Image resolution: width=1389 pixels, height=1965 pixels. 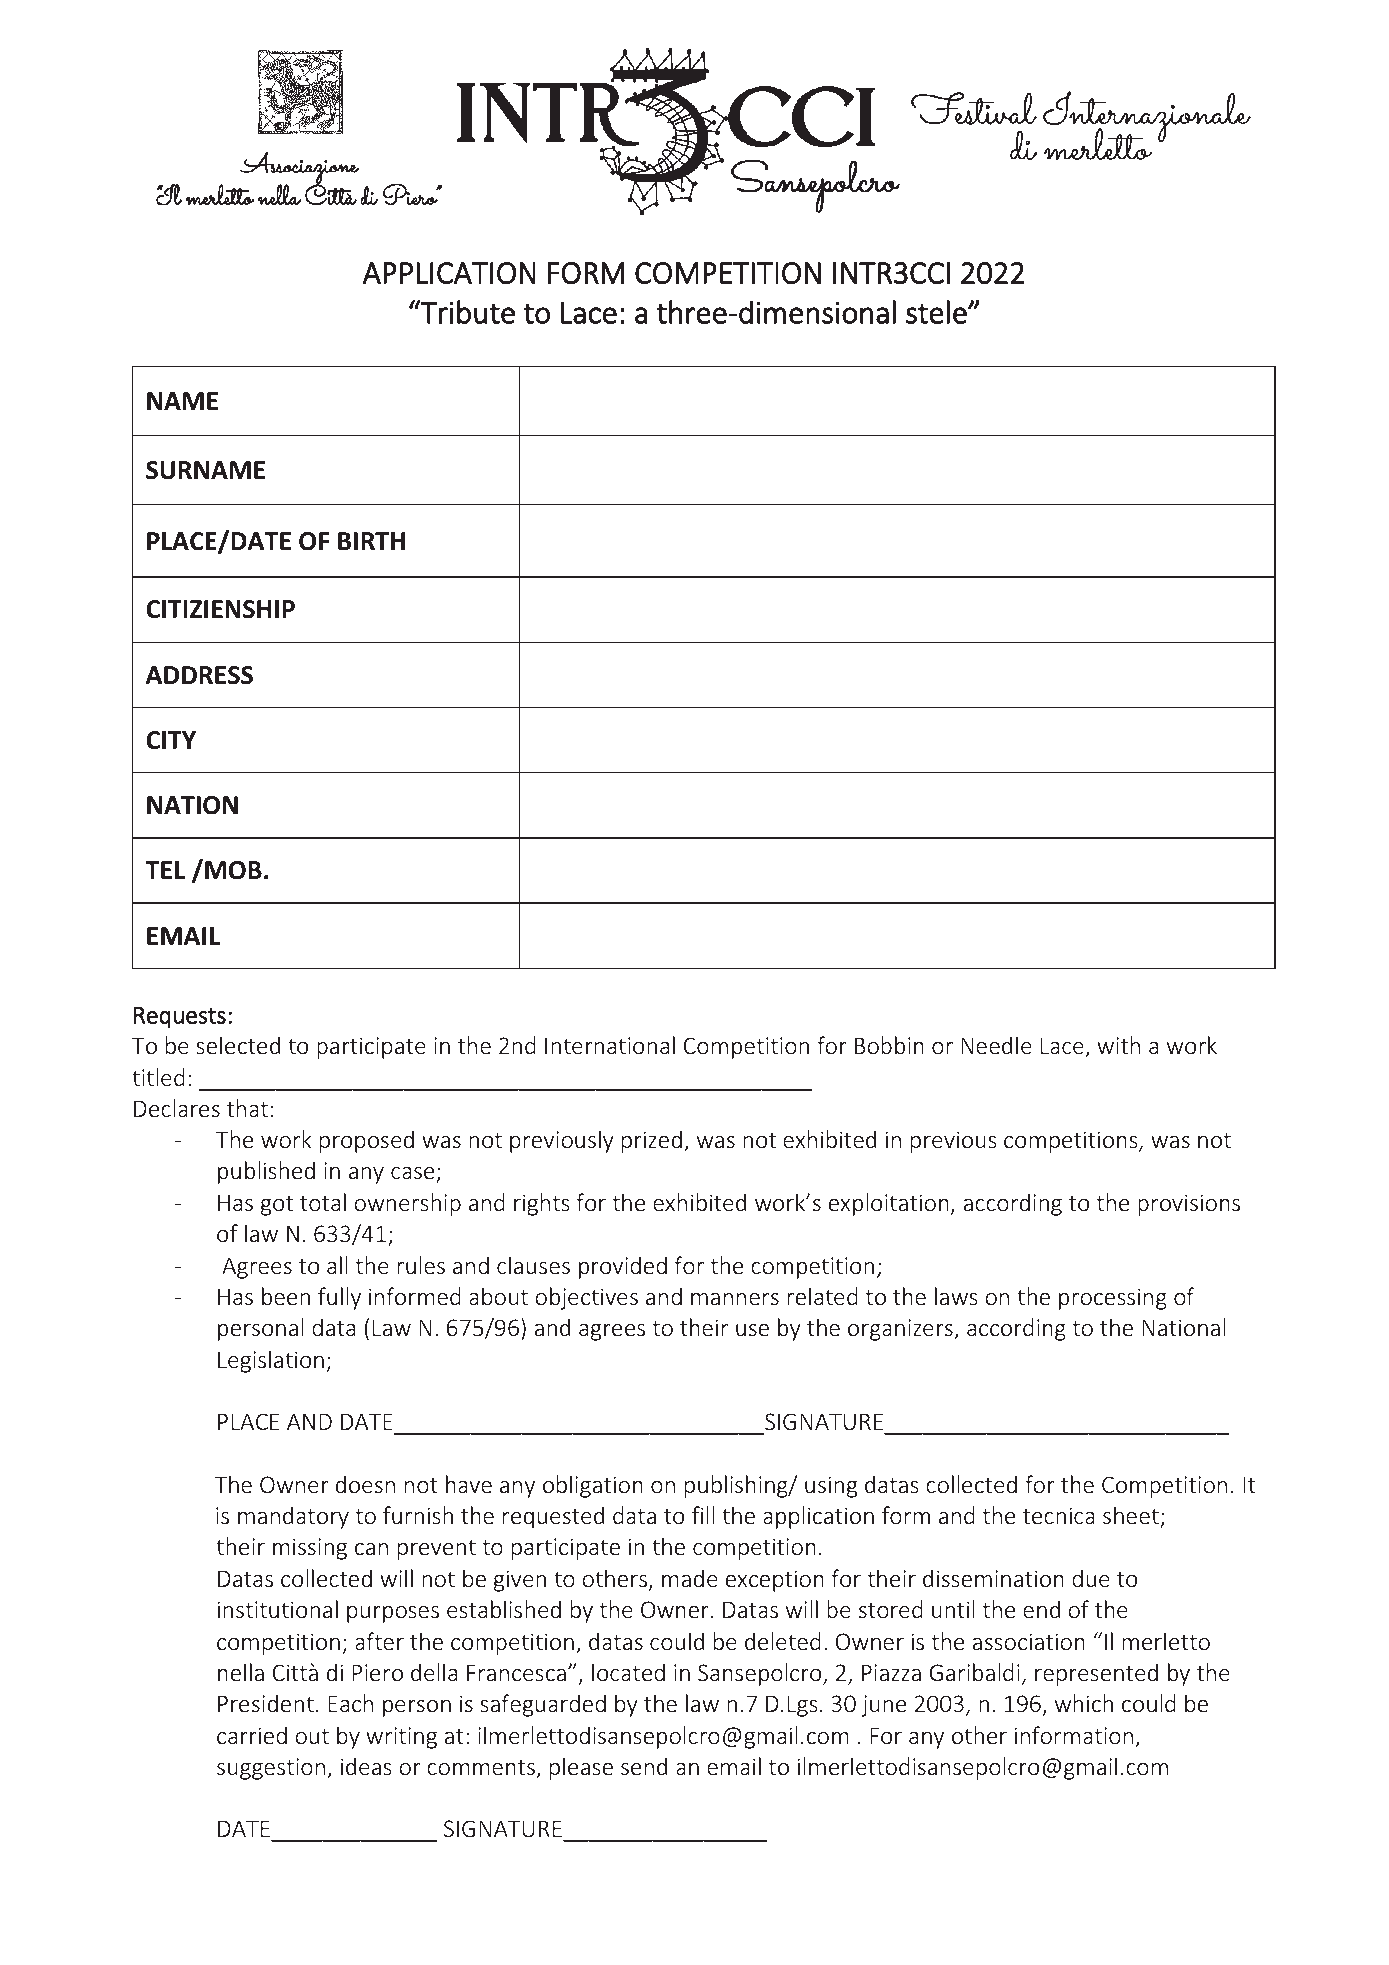 What do you see at coordinates (937, 312) in the image?
I see `stele` at bounding box center [937, 312].
